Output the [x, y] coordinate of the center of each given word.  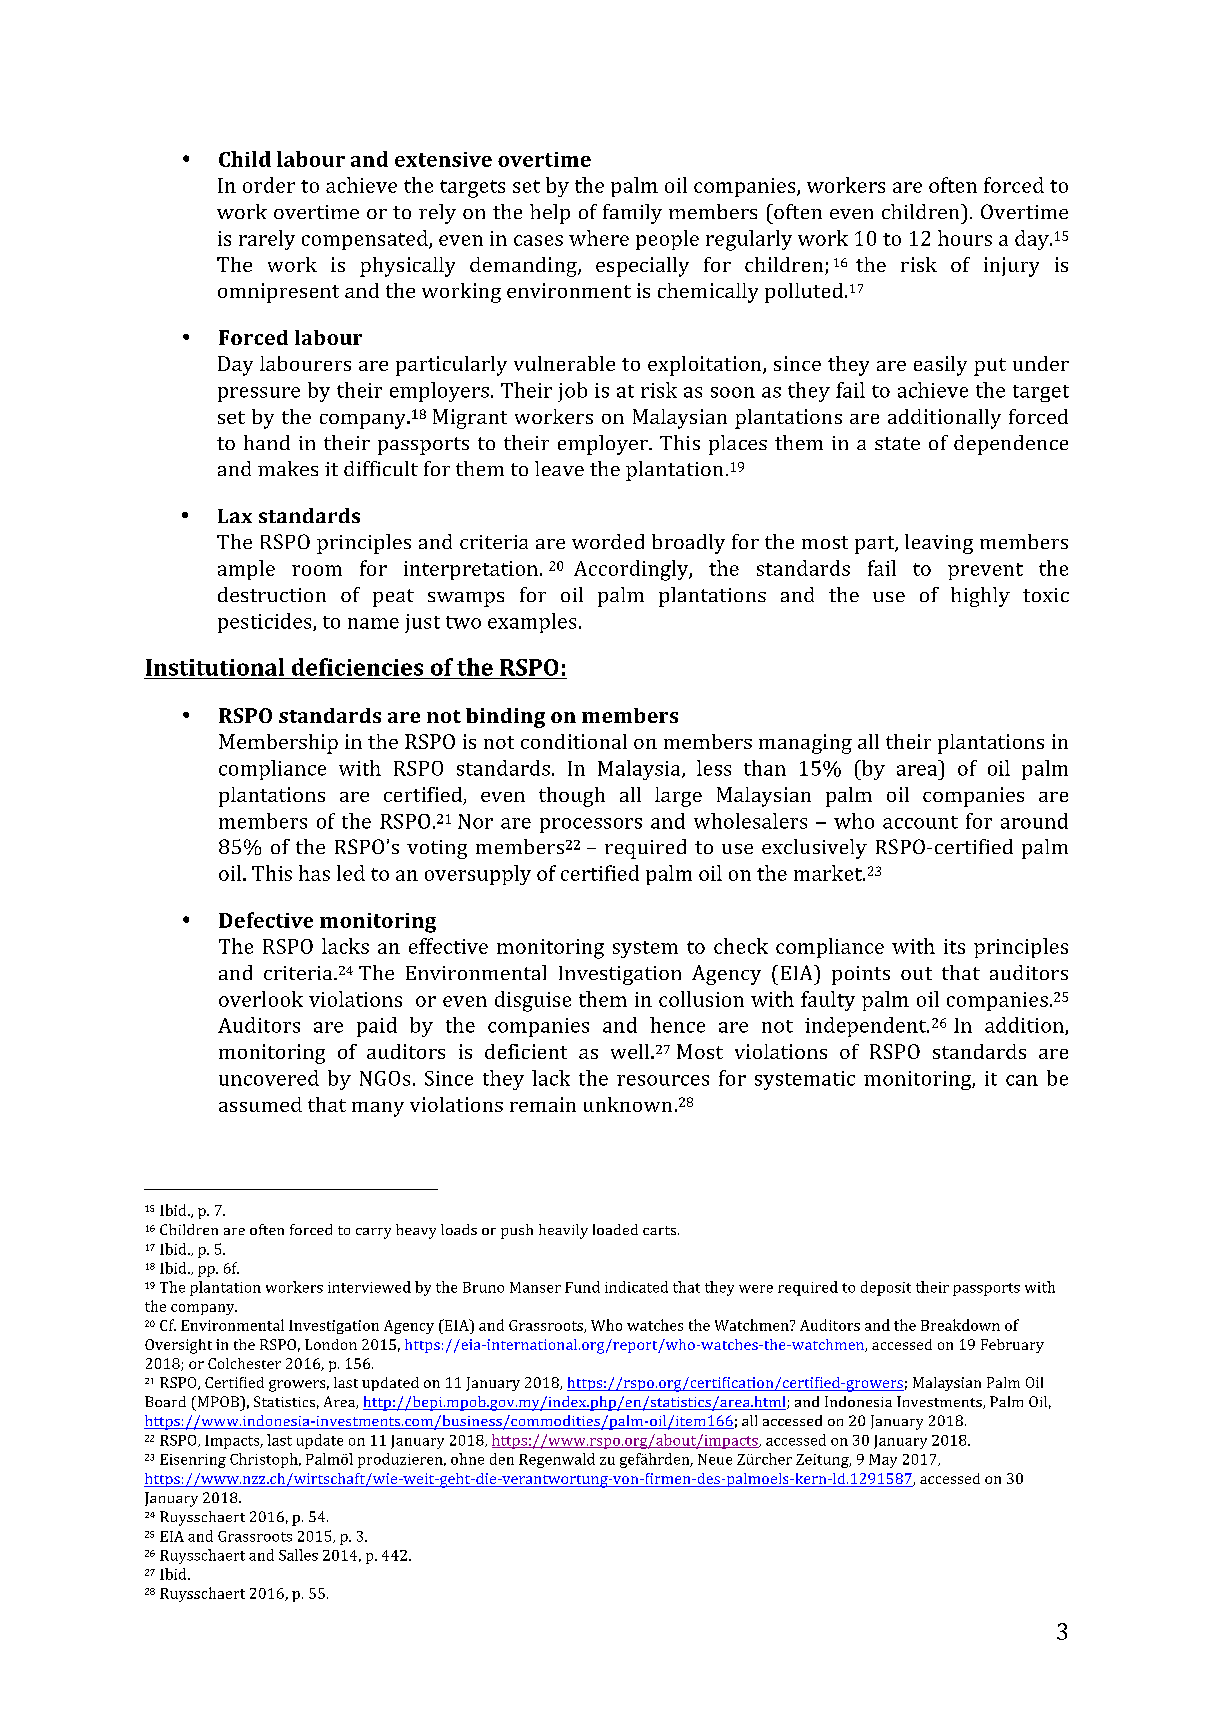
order [269, 185]
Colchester [244, 1363]
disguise [533, 1001]
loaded [615, 1229]
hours [965, 238]
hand [267, 442]
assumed [260, 1104]
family [632, 214]
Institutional [215, 667]
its [954, 946]
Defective [266, 920]
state [897, 443]
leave [559, 468]
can [1022, 1080]
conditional [574, 741]
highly [980, 597]
